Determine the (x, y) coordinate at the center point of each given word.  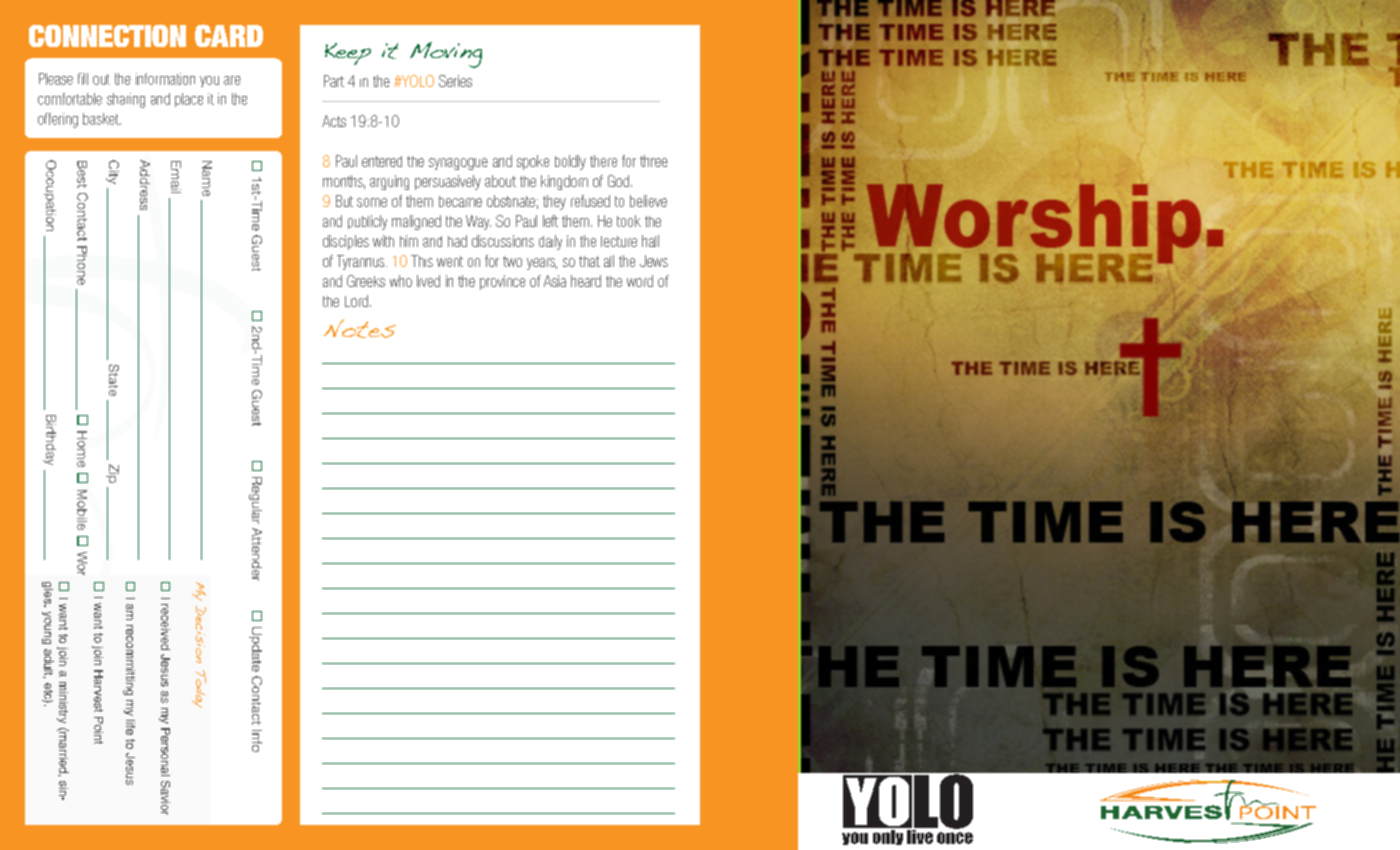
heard (586, 281)
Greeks (366, 281)
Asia (555, 281)
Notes (360, 328)
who (401, 281)
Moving (446, 55)
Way (478, 222)
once (955, 838)
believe (648, 201)
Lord (356, 301)
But (344, 201)
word (640, 281)
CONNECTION (107, 35)
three (654, 161)
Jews (654, 261)
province (502, 282)
